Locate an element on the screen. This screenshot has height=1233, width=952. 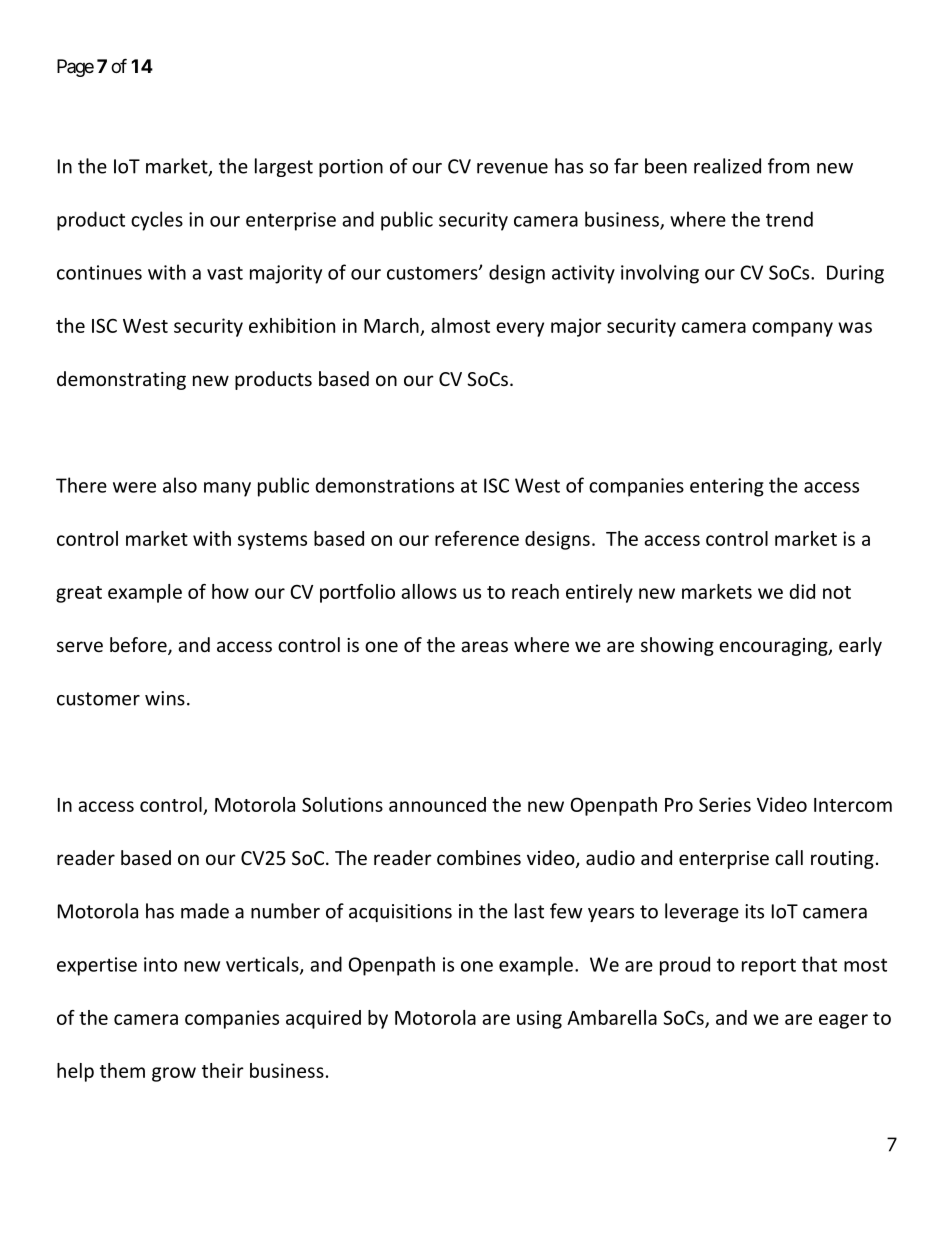
revenue is located at coordinates (512, 168).
